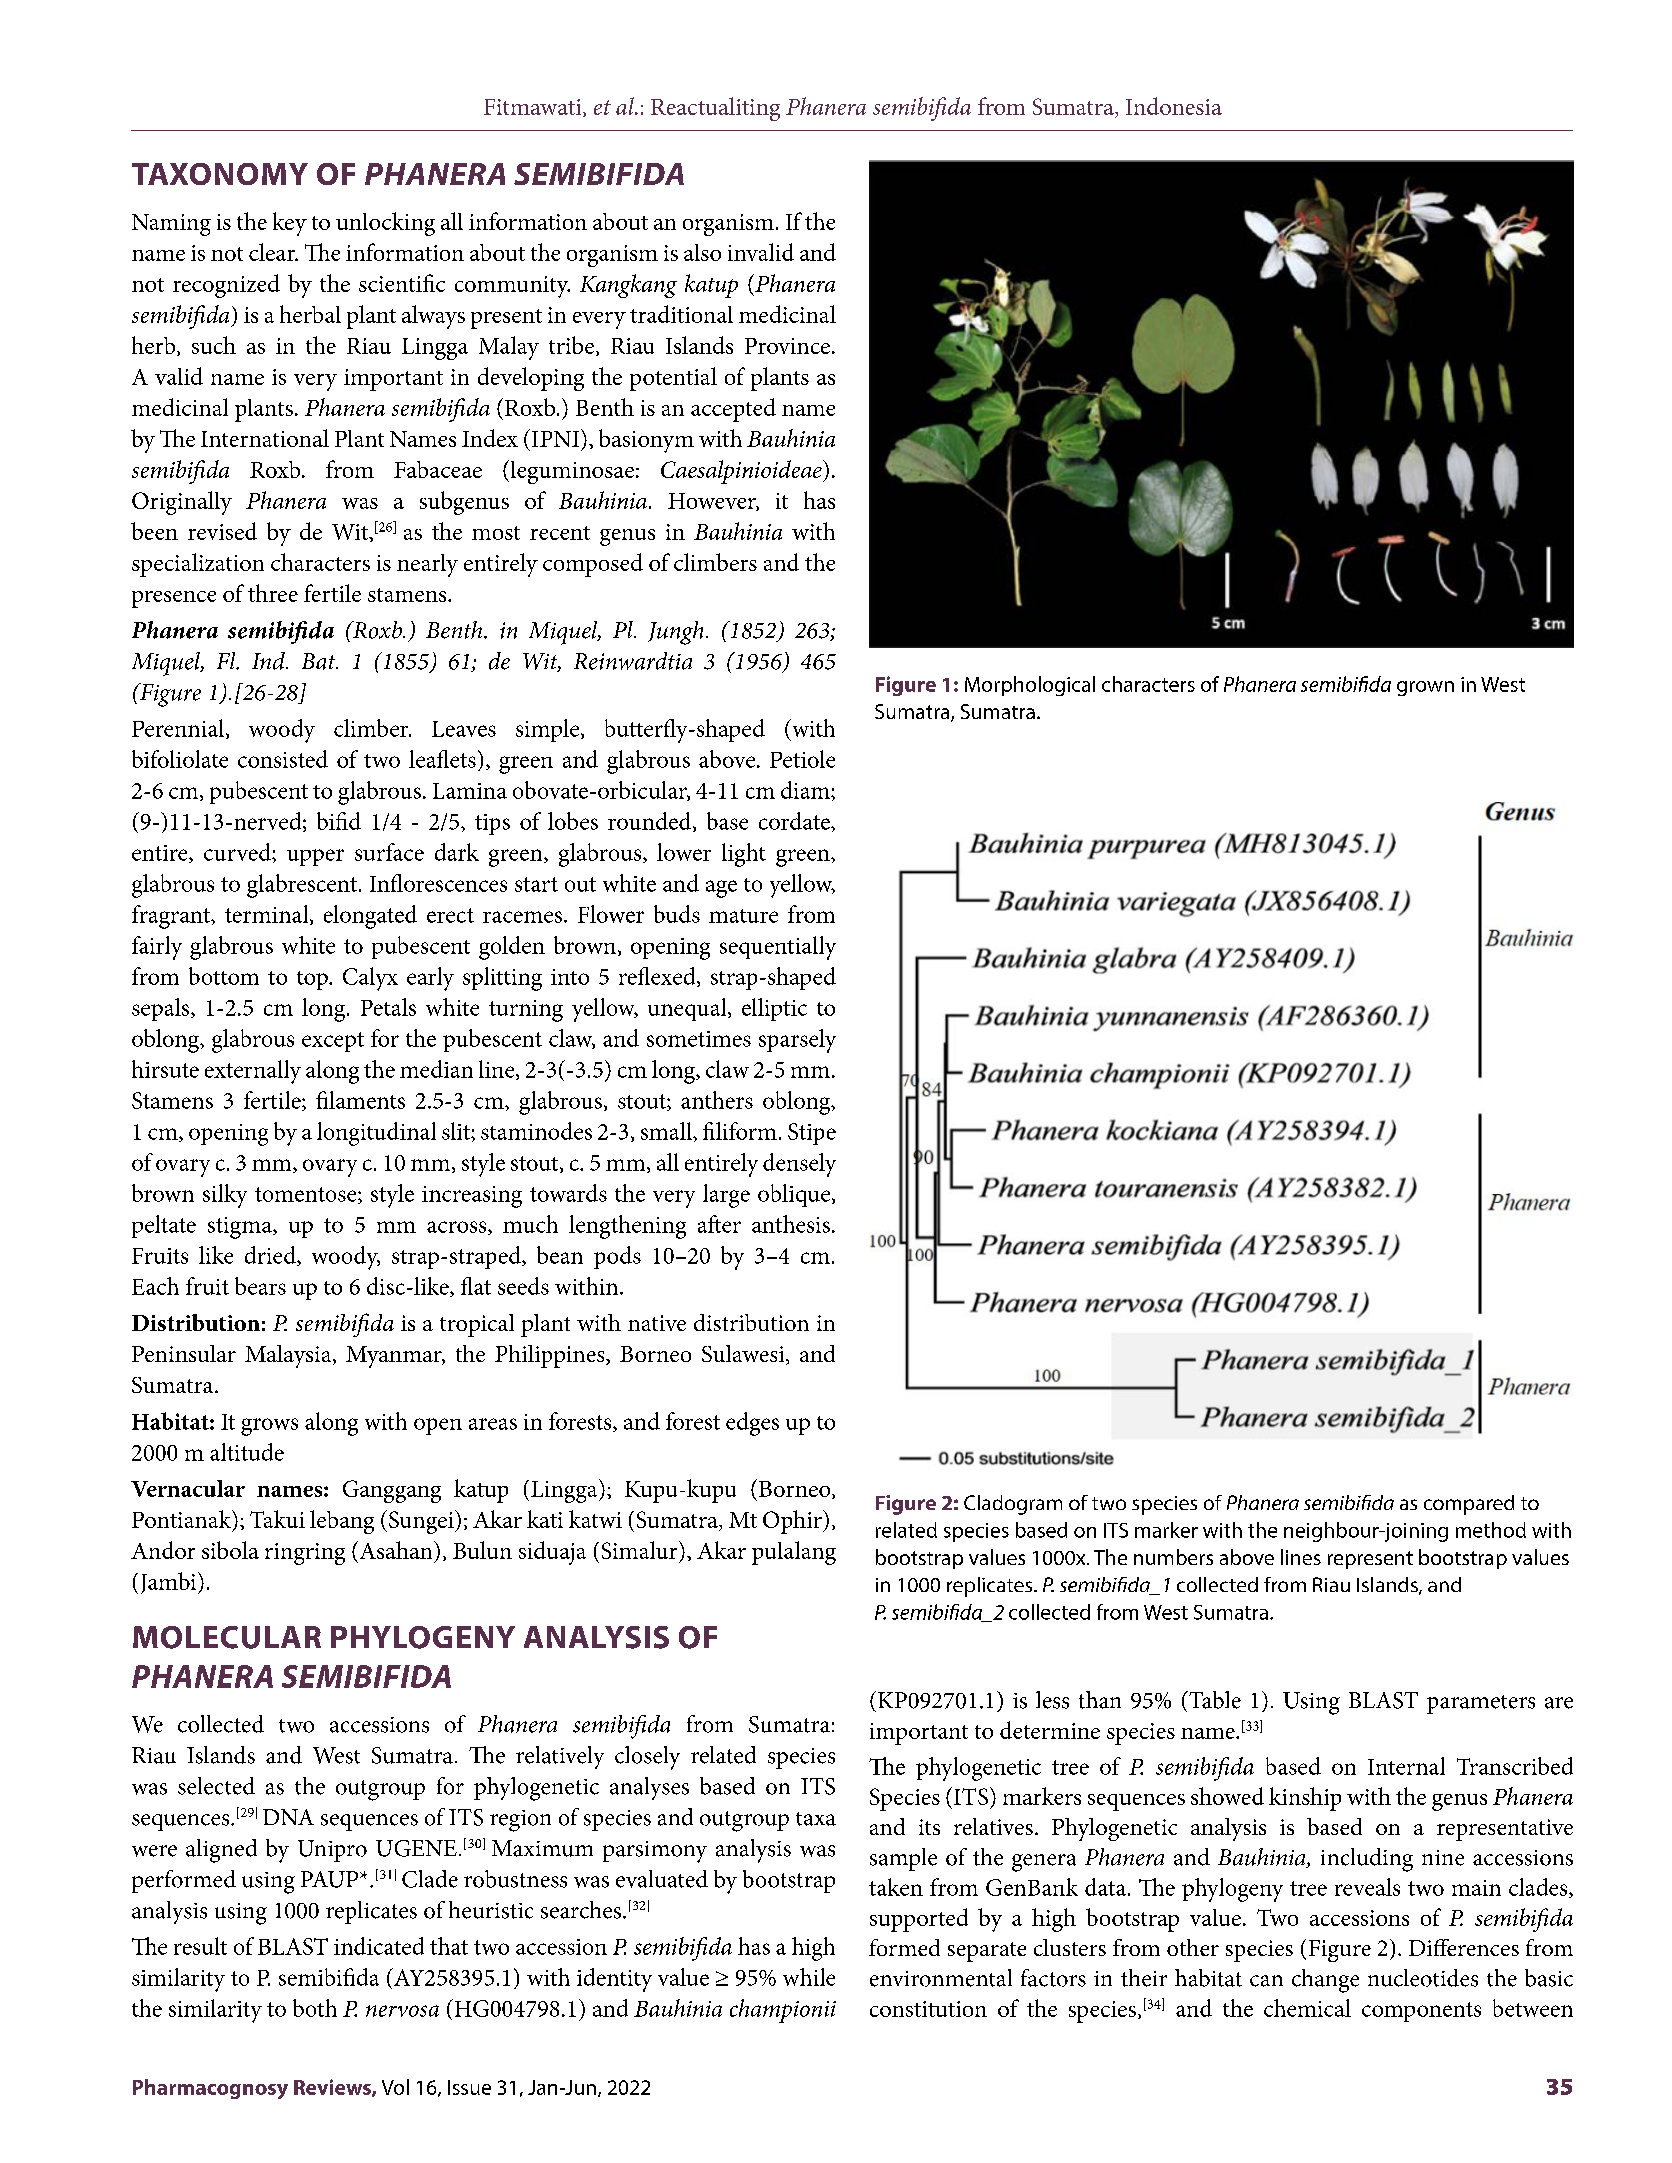 Image resolution: width=1672 pixels, height=2163 pixels. What do you see at coordinates (1174, 106) in the screenshot?
I see `Indonesia` at bounding box center [1174, 106].
